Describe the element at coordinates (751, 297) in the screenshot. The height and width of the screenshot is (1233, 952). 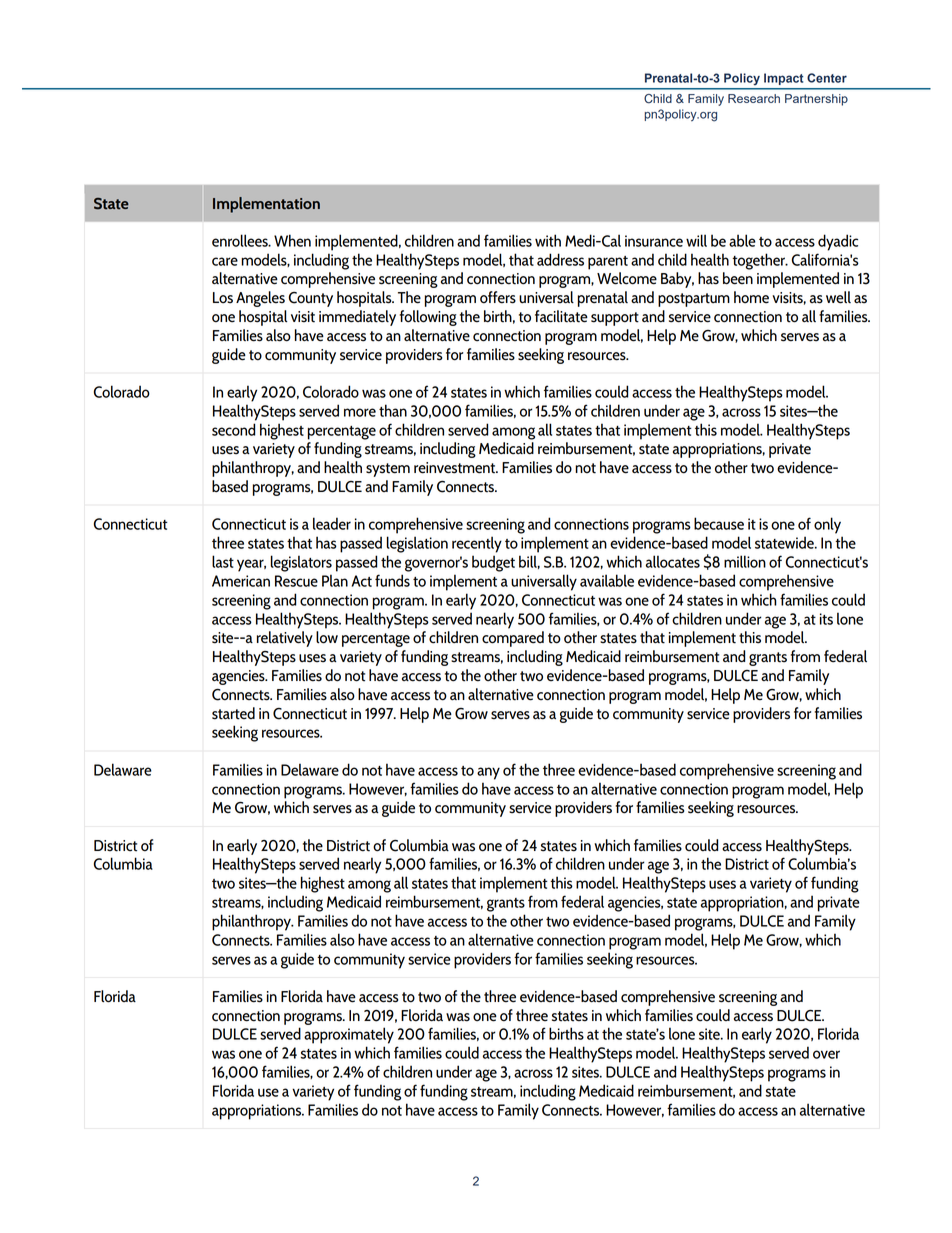
I see `home` at that location.
